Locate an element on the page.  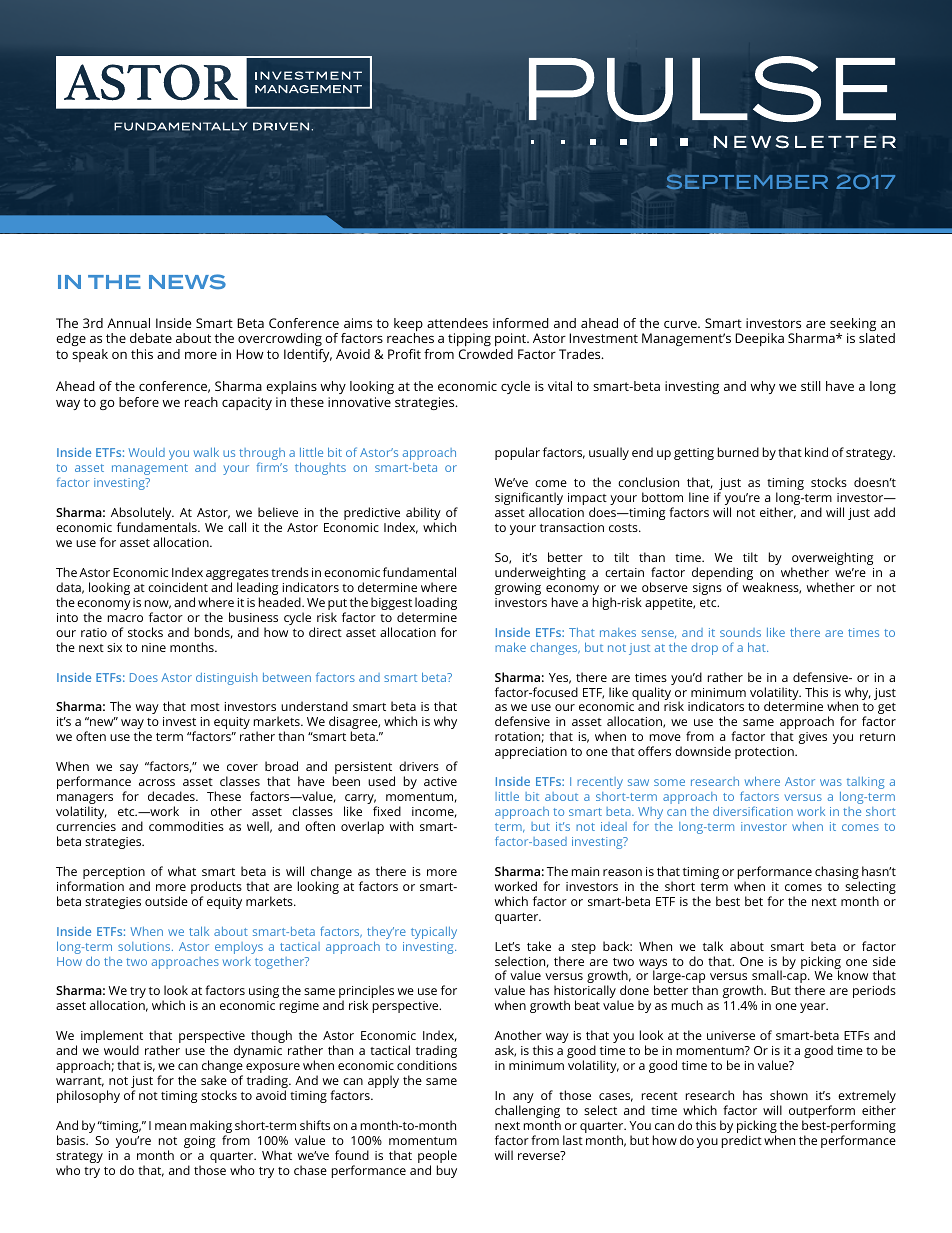
kind is located at coordinates (816, 452).
